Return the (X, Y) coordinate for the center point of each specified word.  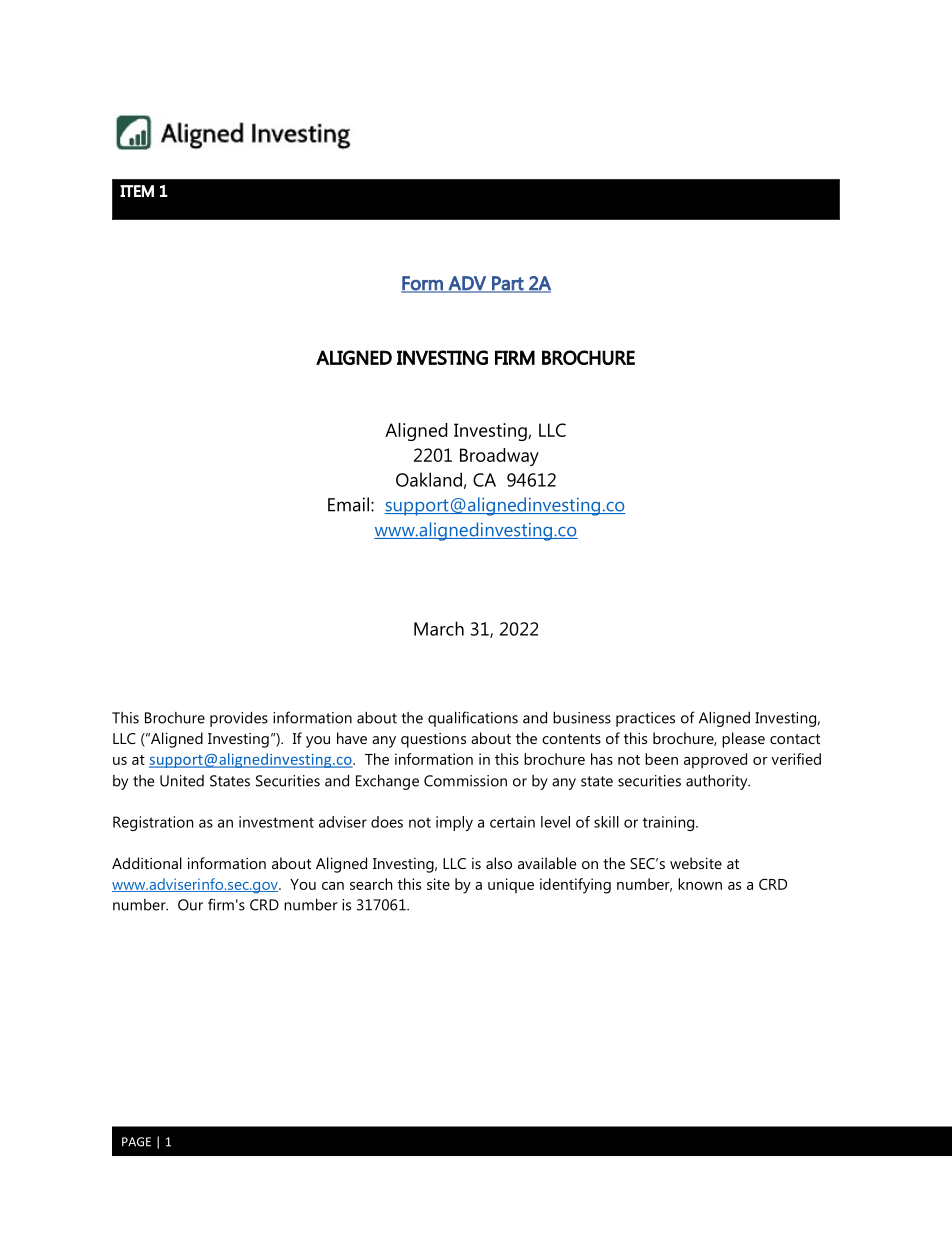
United (182, 781)
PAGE (136, 1142)
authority (718, 782)
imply (454, 823)
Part (508, 284)
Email (350, 504)
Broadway (499, 457)
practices (645, 719)
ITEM (137, 191)
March (439, 628)
